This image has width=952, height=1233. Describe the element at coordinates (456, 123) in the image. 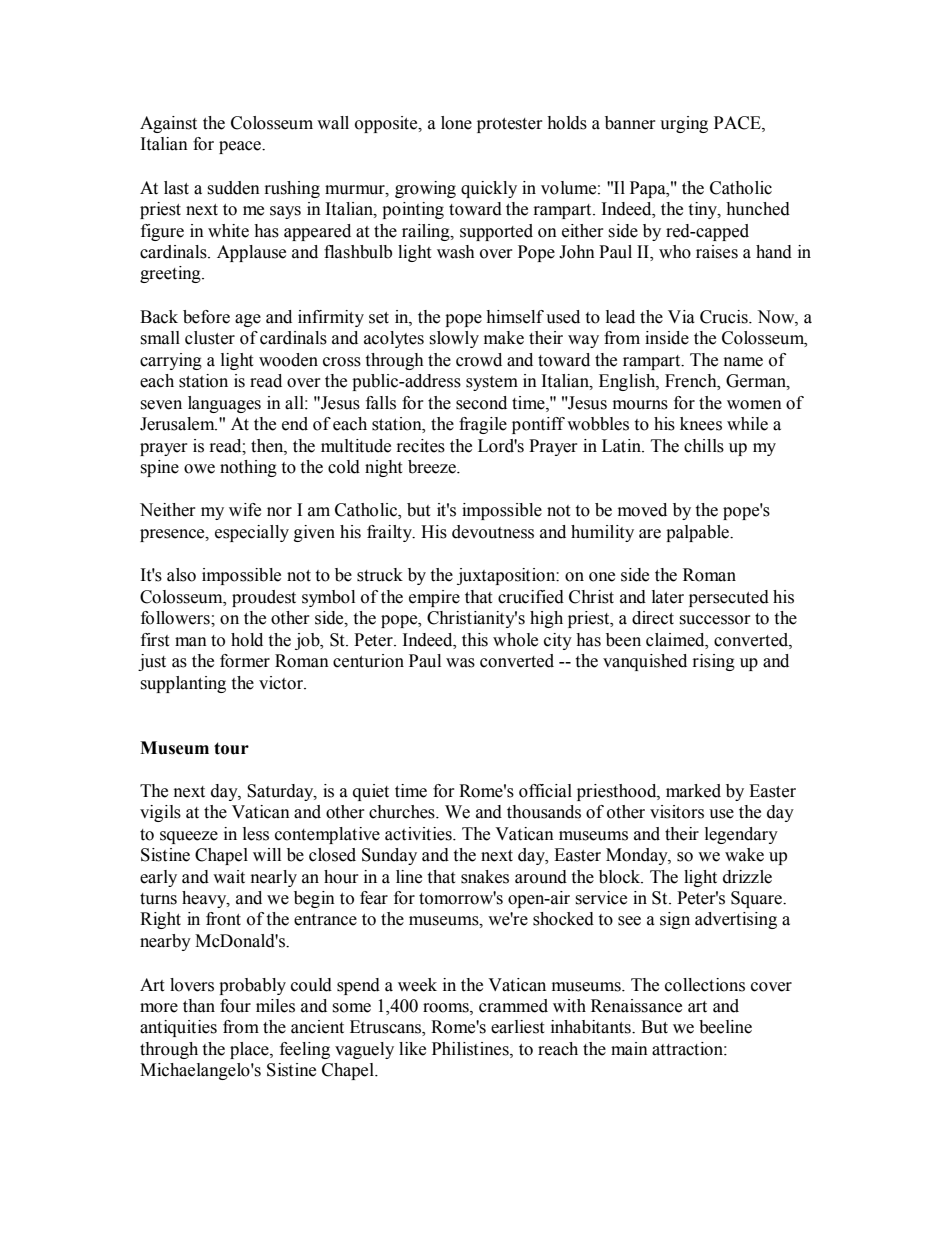

I see `lone` at that location.
